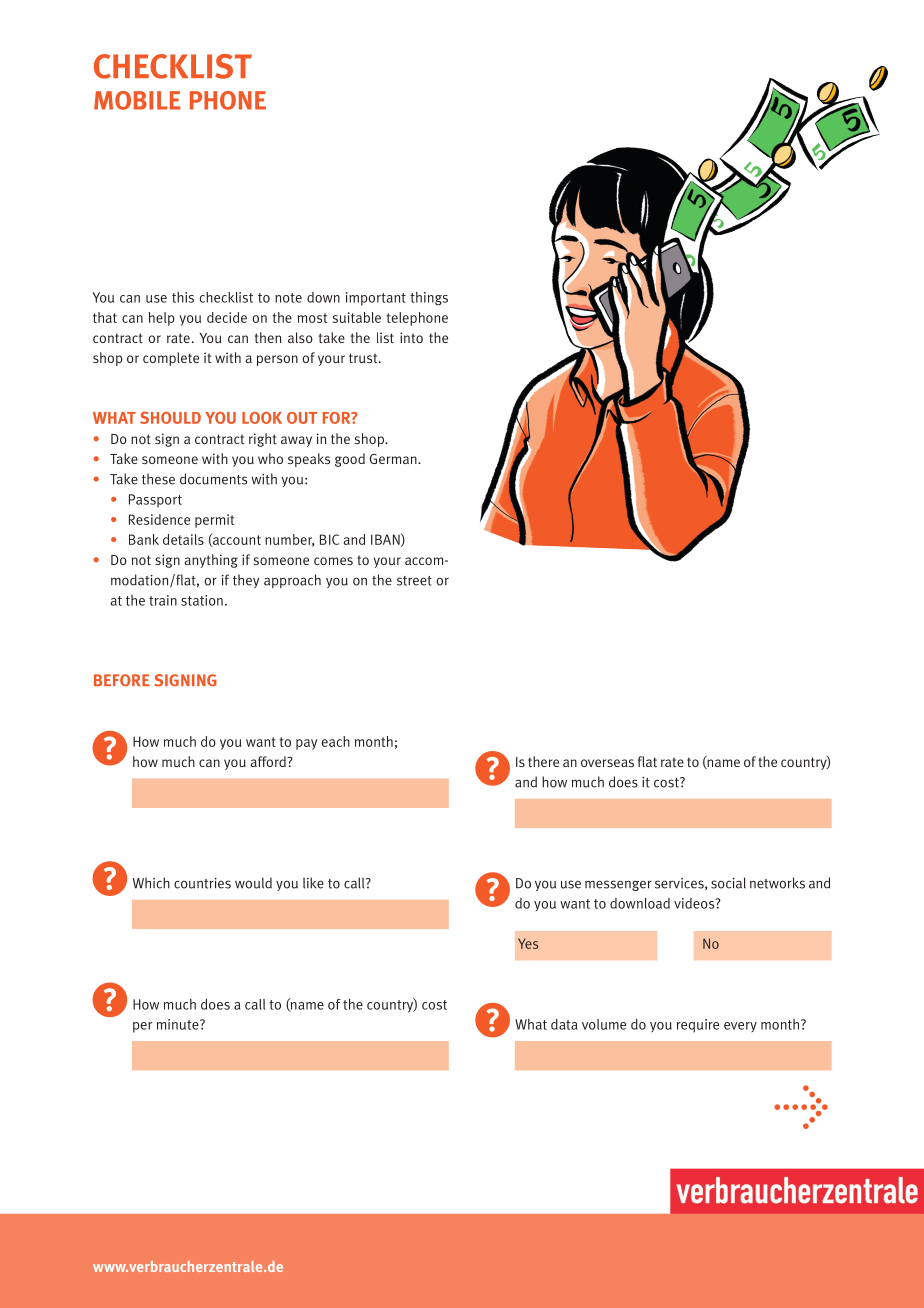 Image resolution: width=924 pixels, height=1308 pixels. I want to click on things, so click(429, 299).
